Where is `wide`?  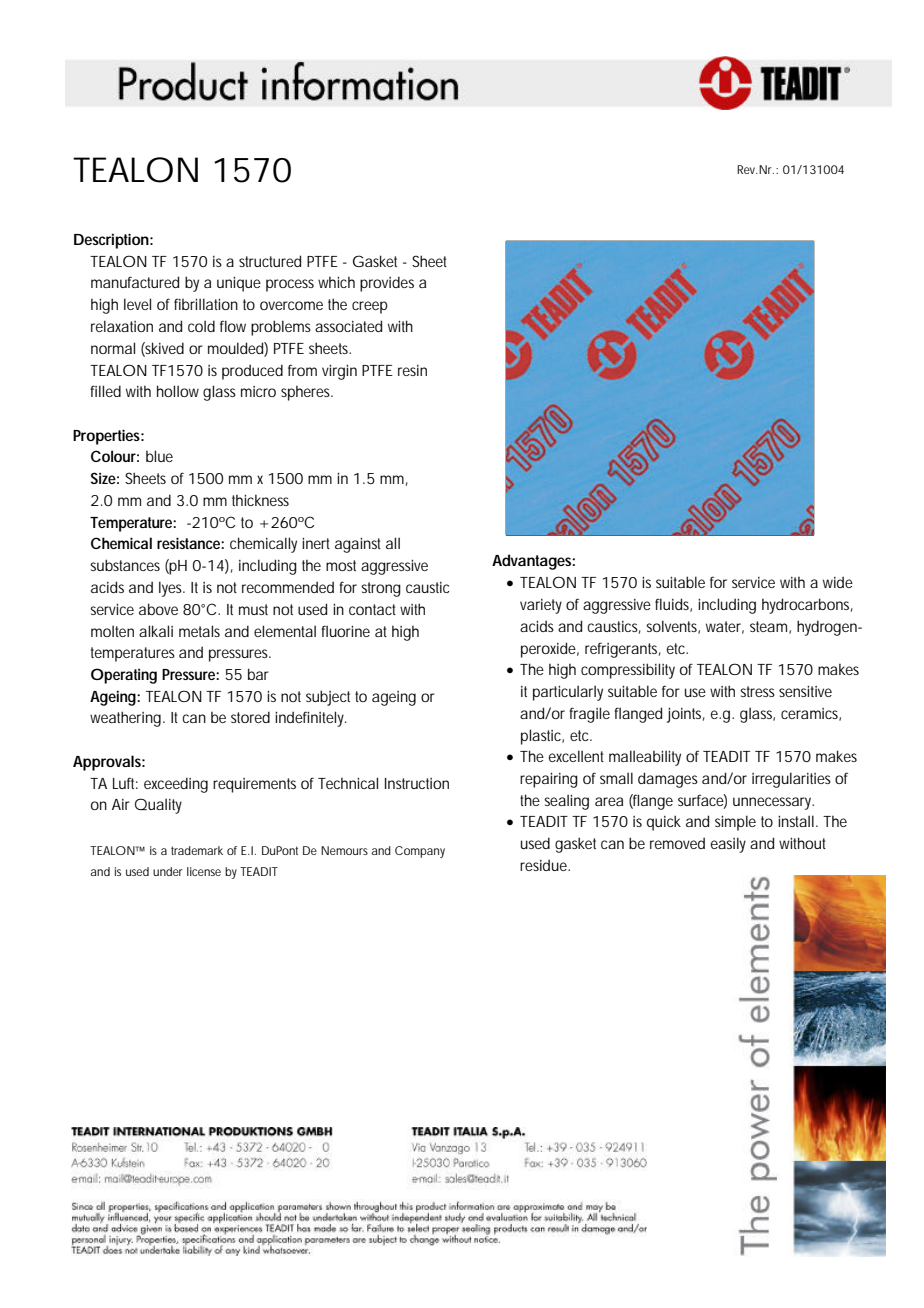 wide is located at coordinates (838, 582).
